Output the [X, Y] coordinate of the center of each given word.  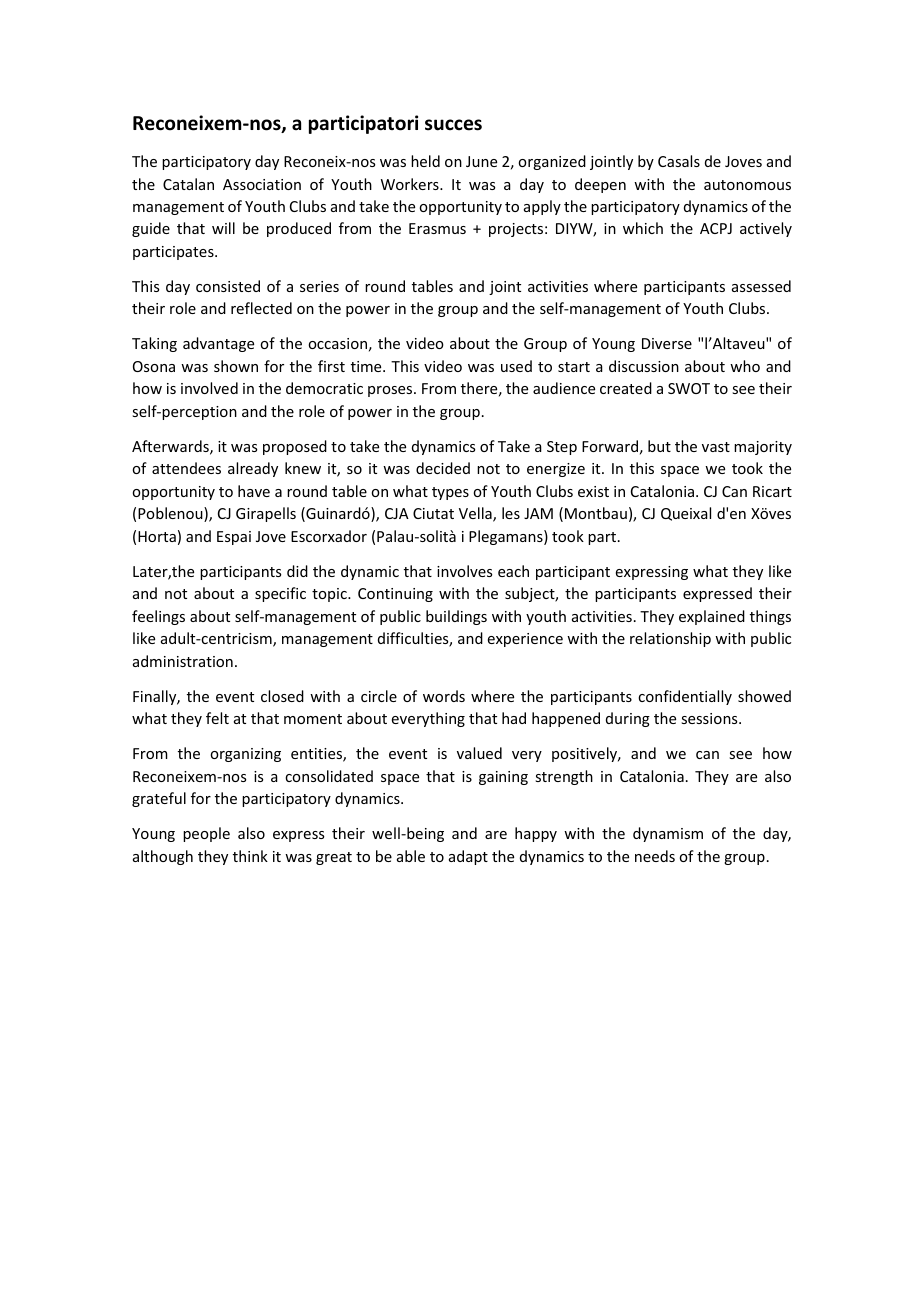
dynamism [668, 834]
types [450, 493]
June [481, 161]
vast [716, 447]
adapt [468, 857]
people [206, 834]
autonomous [747, 185]
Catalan [188, 184]
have [254, 491]
